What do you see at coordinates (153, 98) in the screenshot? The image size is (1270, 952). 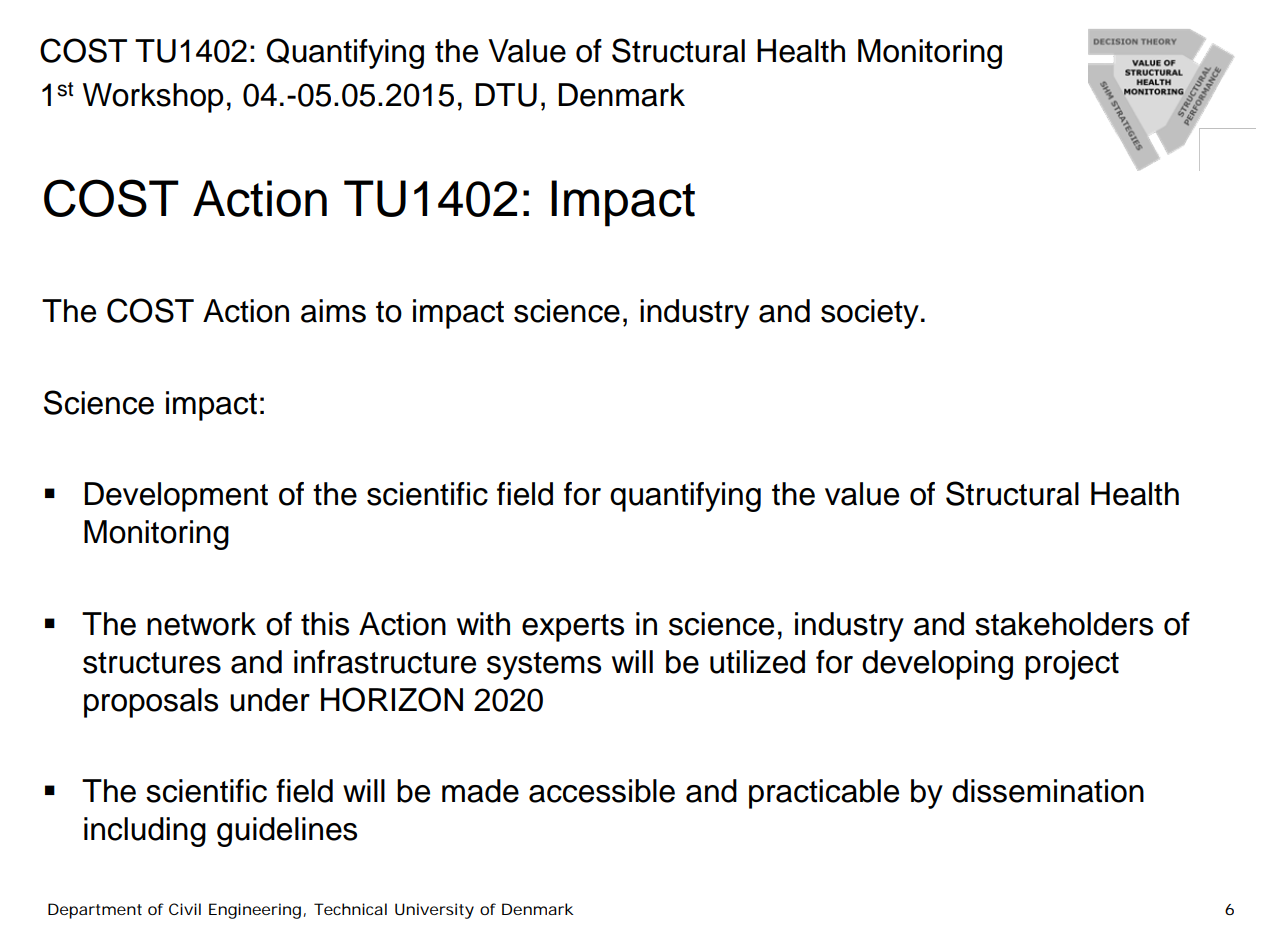 I see `Workshop` at bounding box center [153, 98].
